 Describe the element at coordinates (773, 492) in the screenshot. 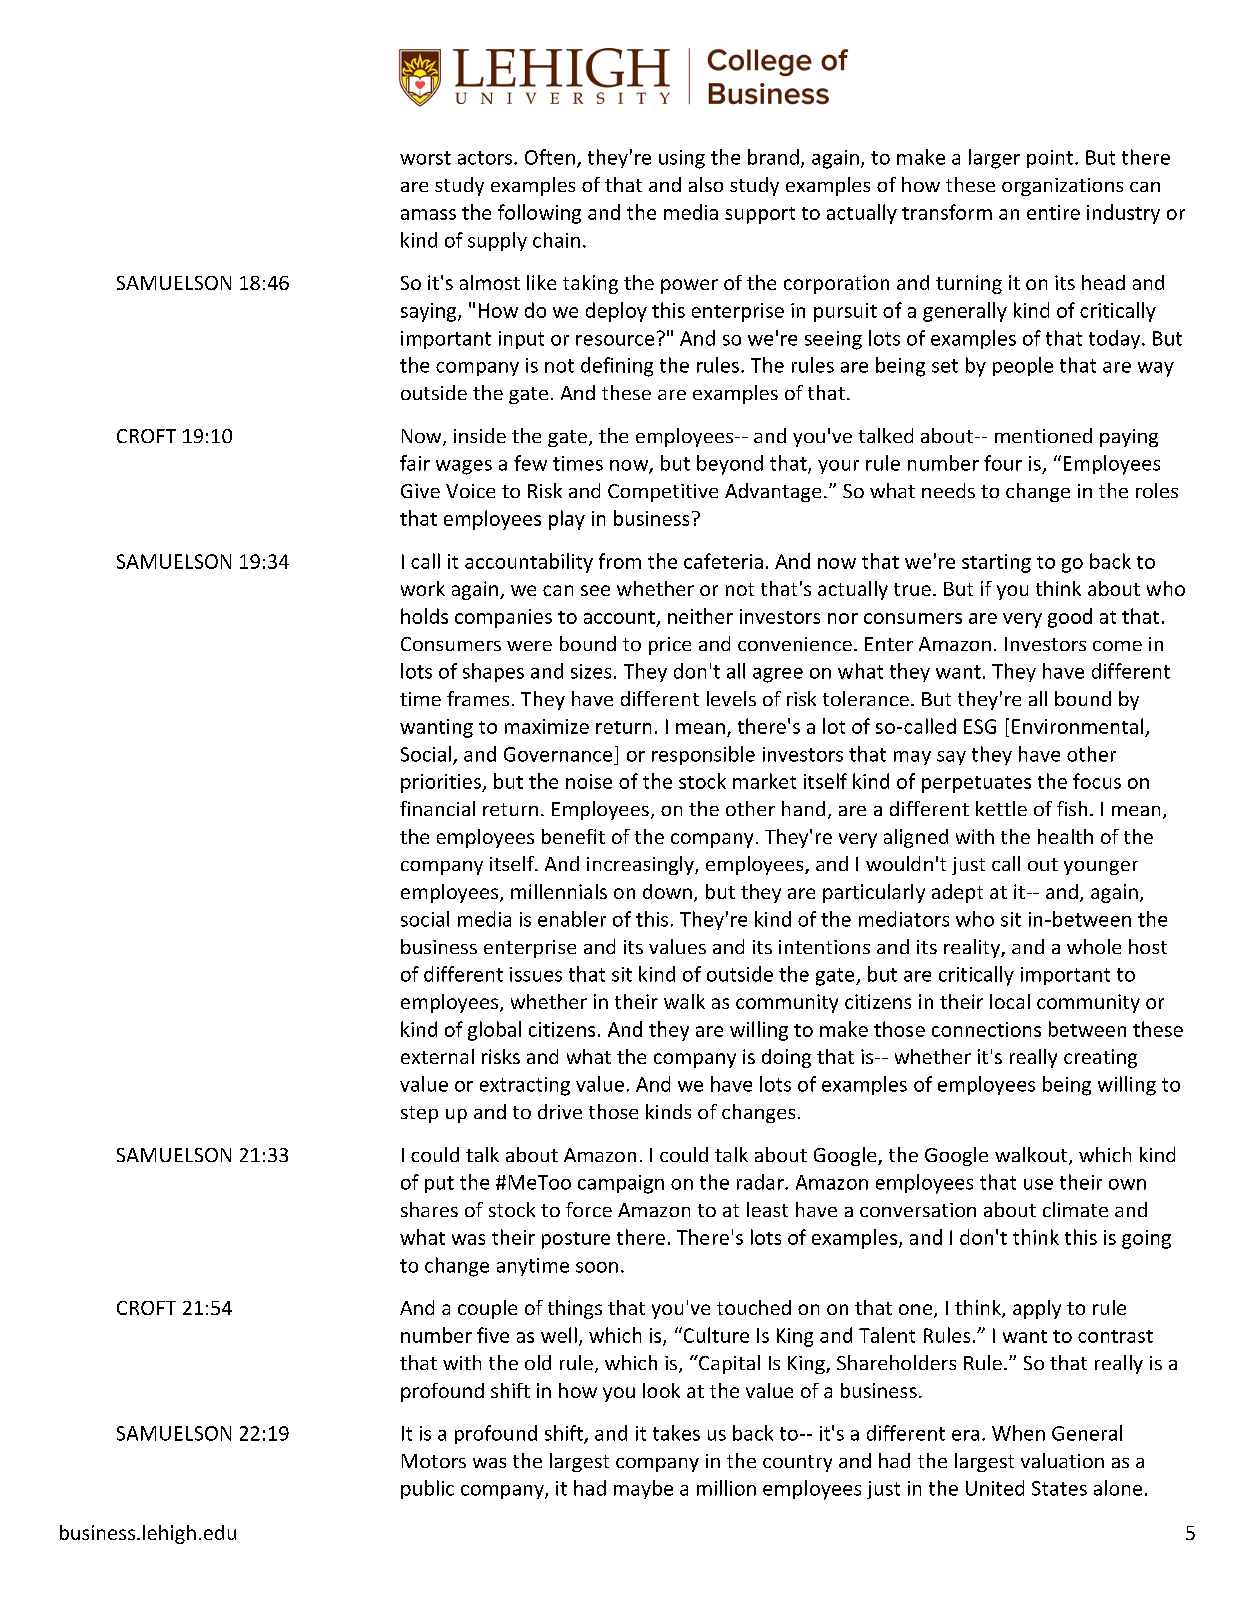

I see `Advantage` at that location.
